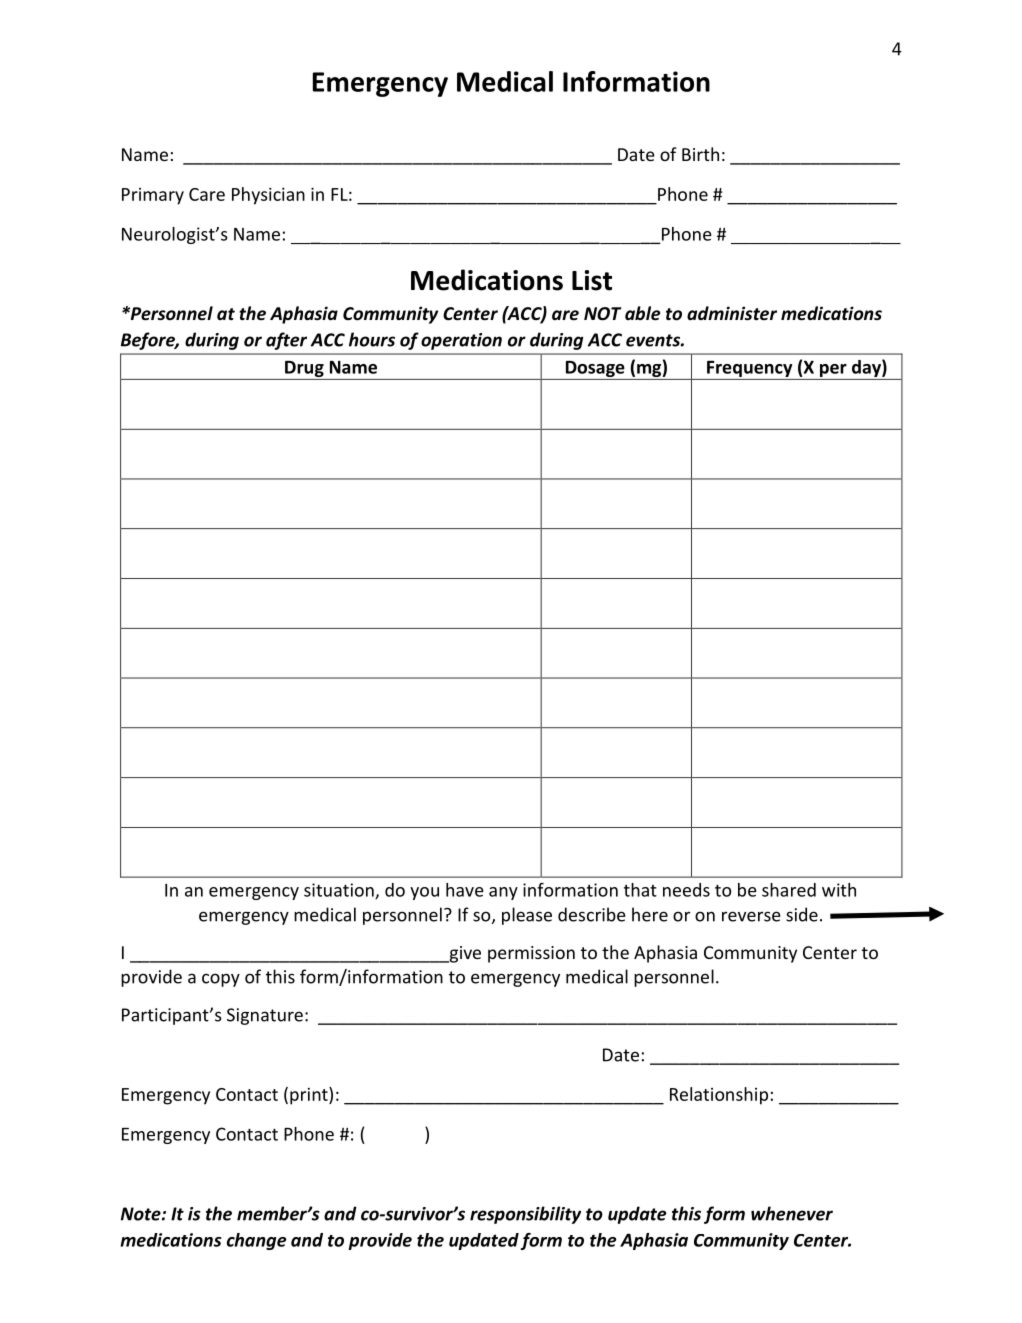 The height and width of the screenshot is (1323, 1022). What do you see at coordinates (592, 280) in the screenshot?
I see `List` at bounding box center [592, 280].
